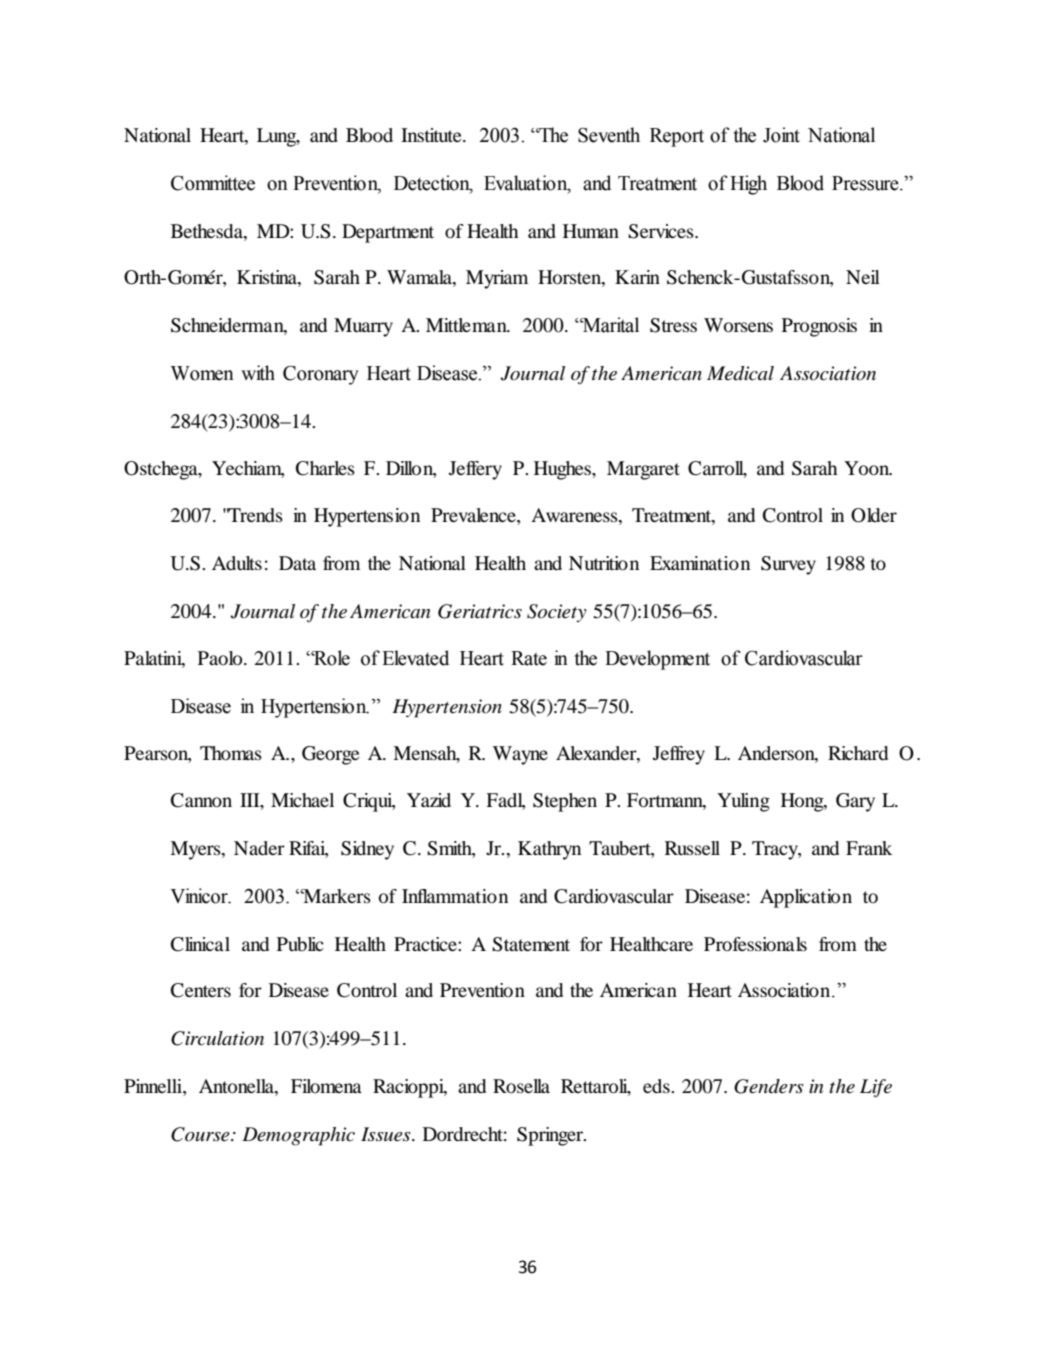 This screenshot has height=1363, width=1053. I want to click on Charles, so click(325, 468).
